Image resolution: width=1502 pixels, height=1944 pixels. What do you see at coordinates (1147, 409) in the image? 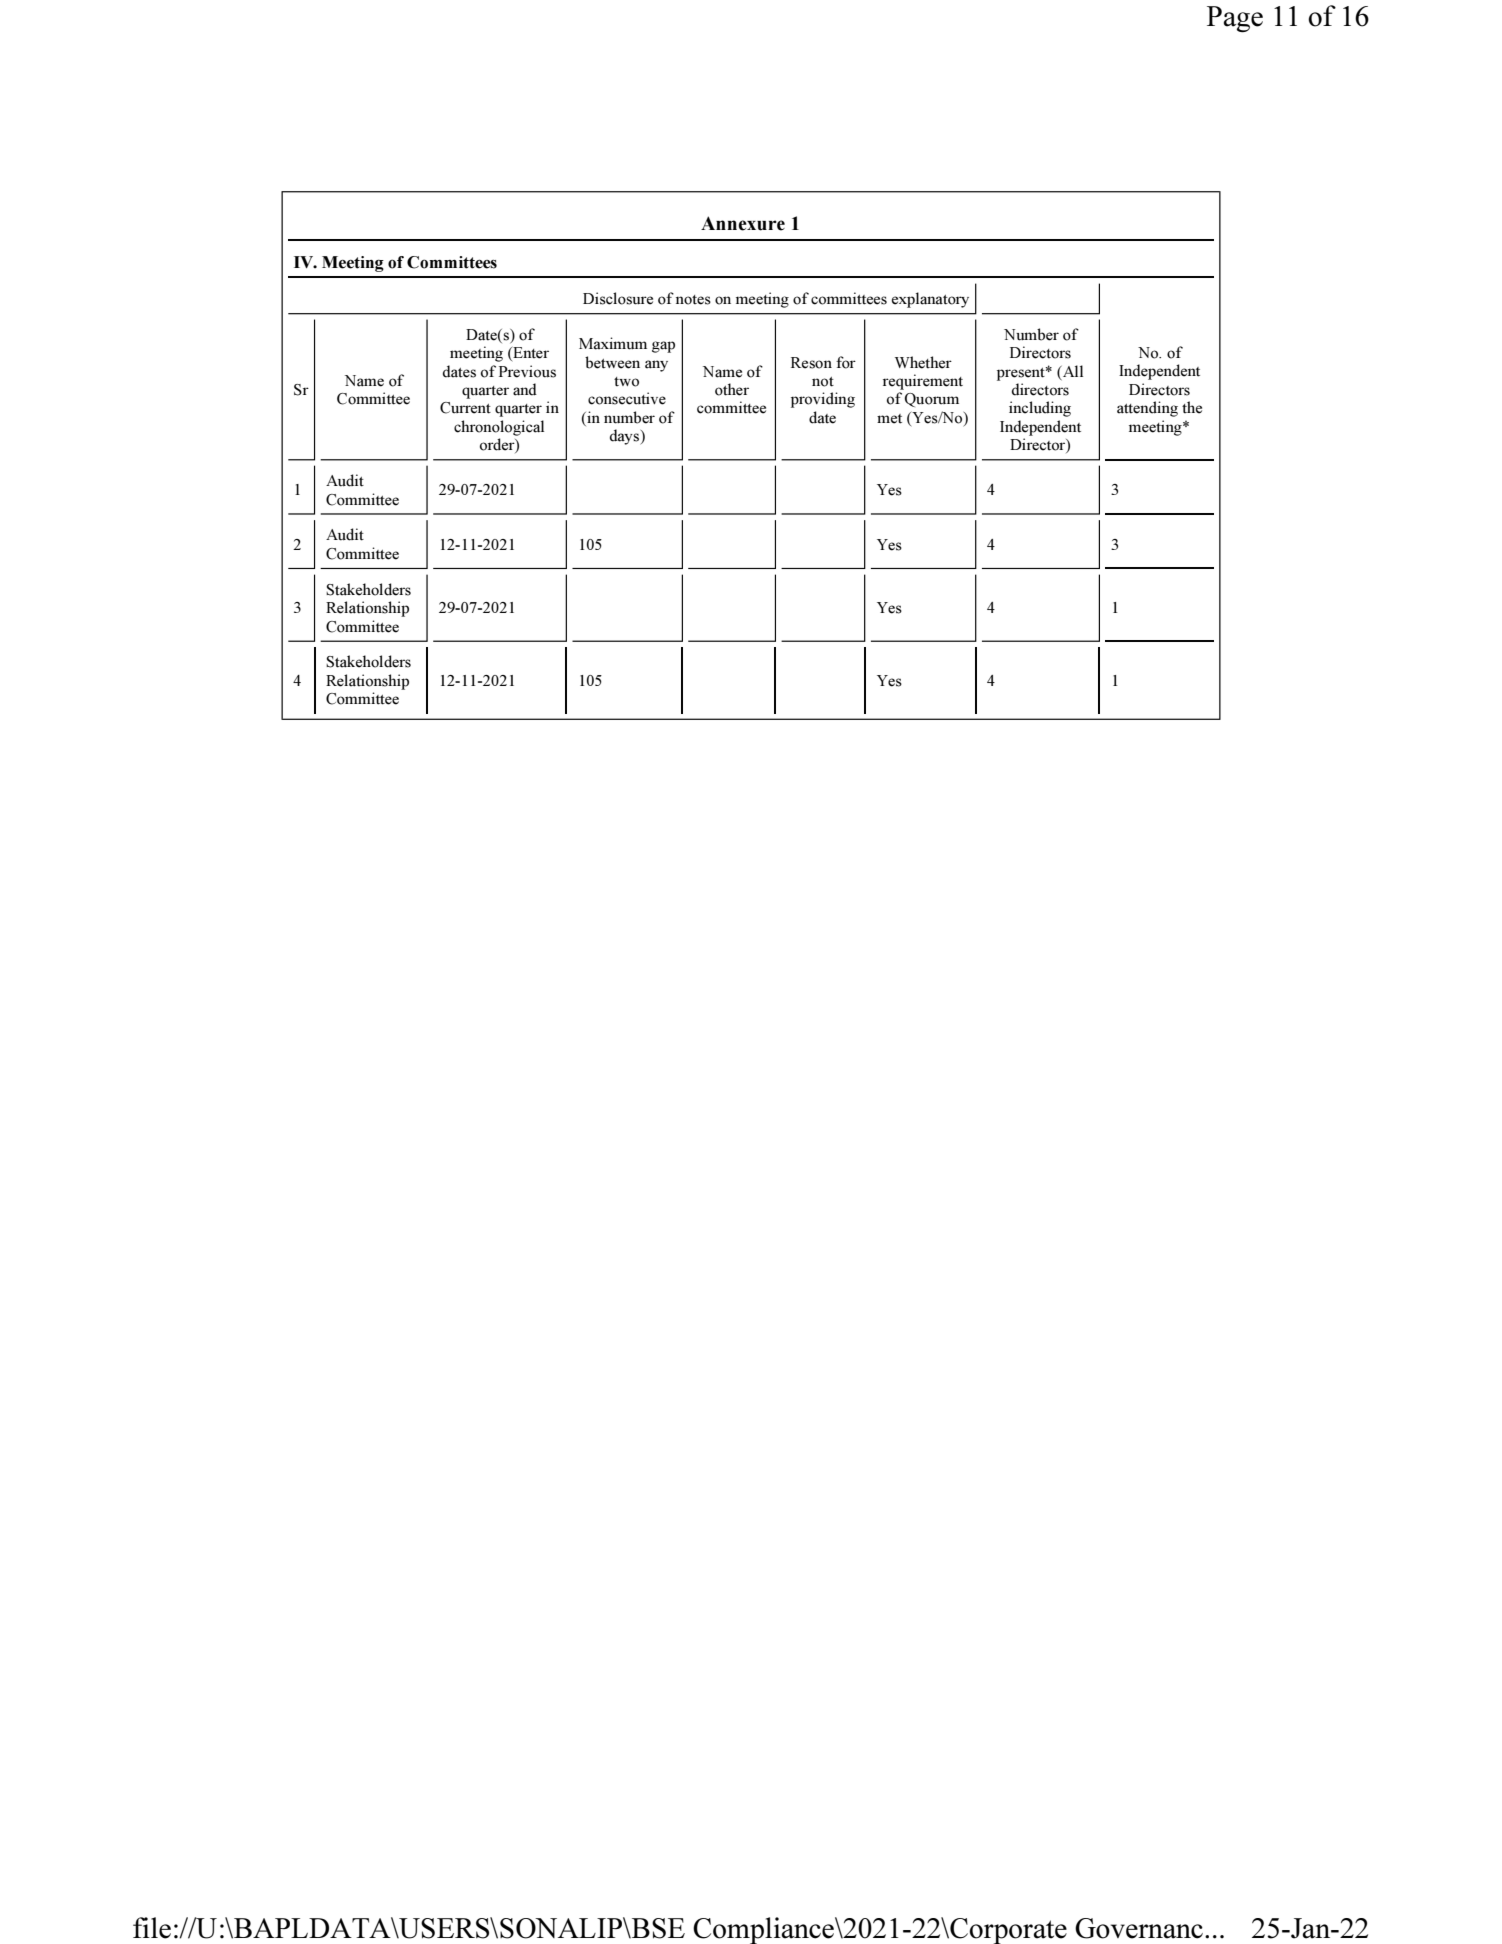
I see `attending` at bounding box center [1147, 409].
